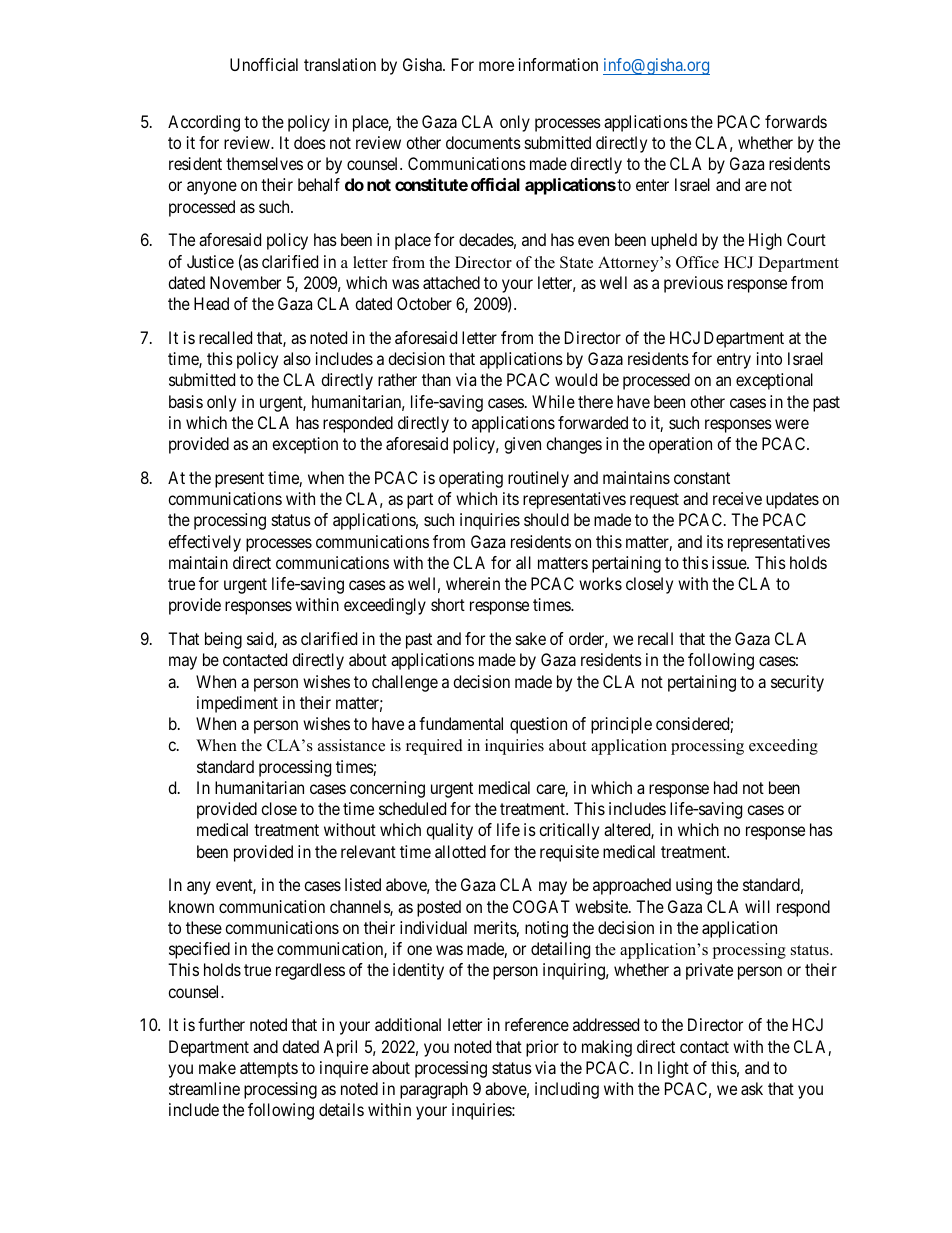 This screenshot has height=1233, width=952. What do you see at coordinates (204, 123) in the screenshot?
I see `According` at bounding box center [204, 123].
